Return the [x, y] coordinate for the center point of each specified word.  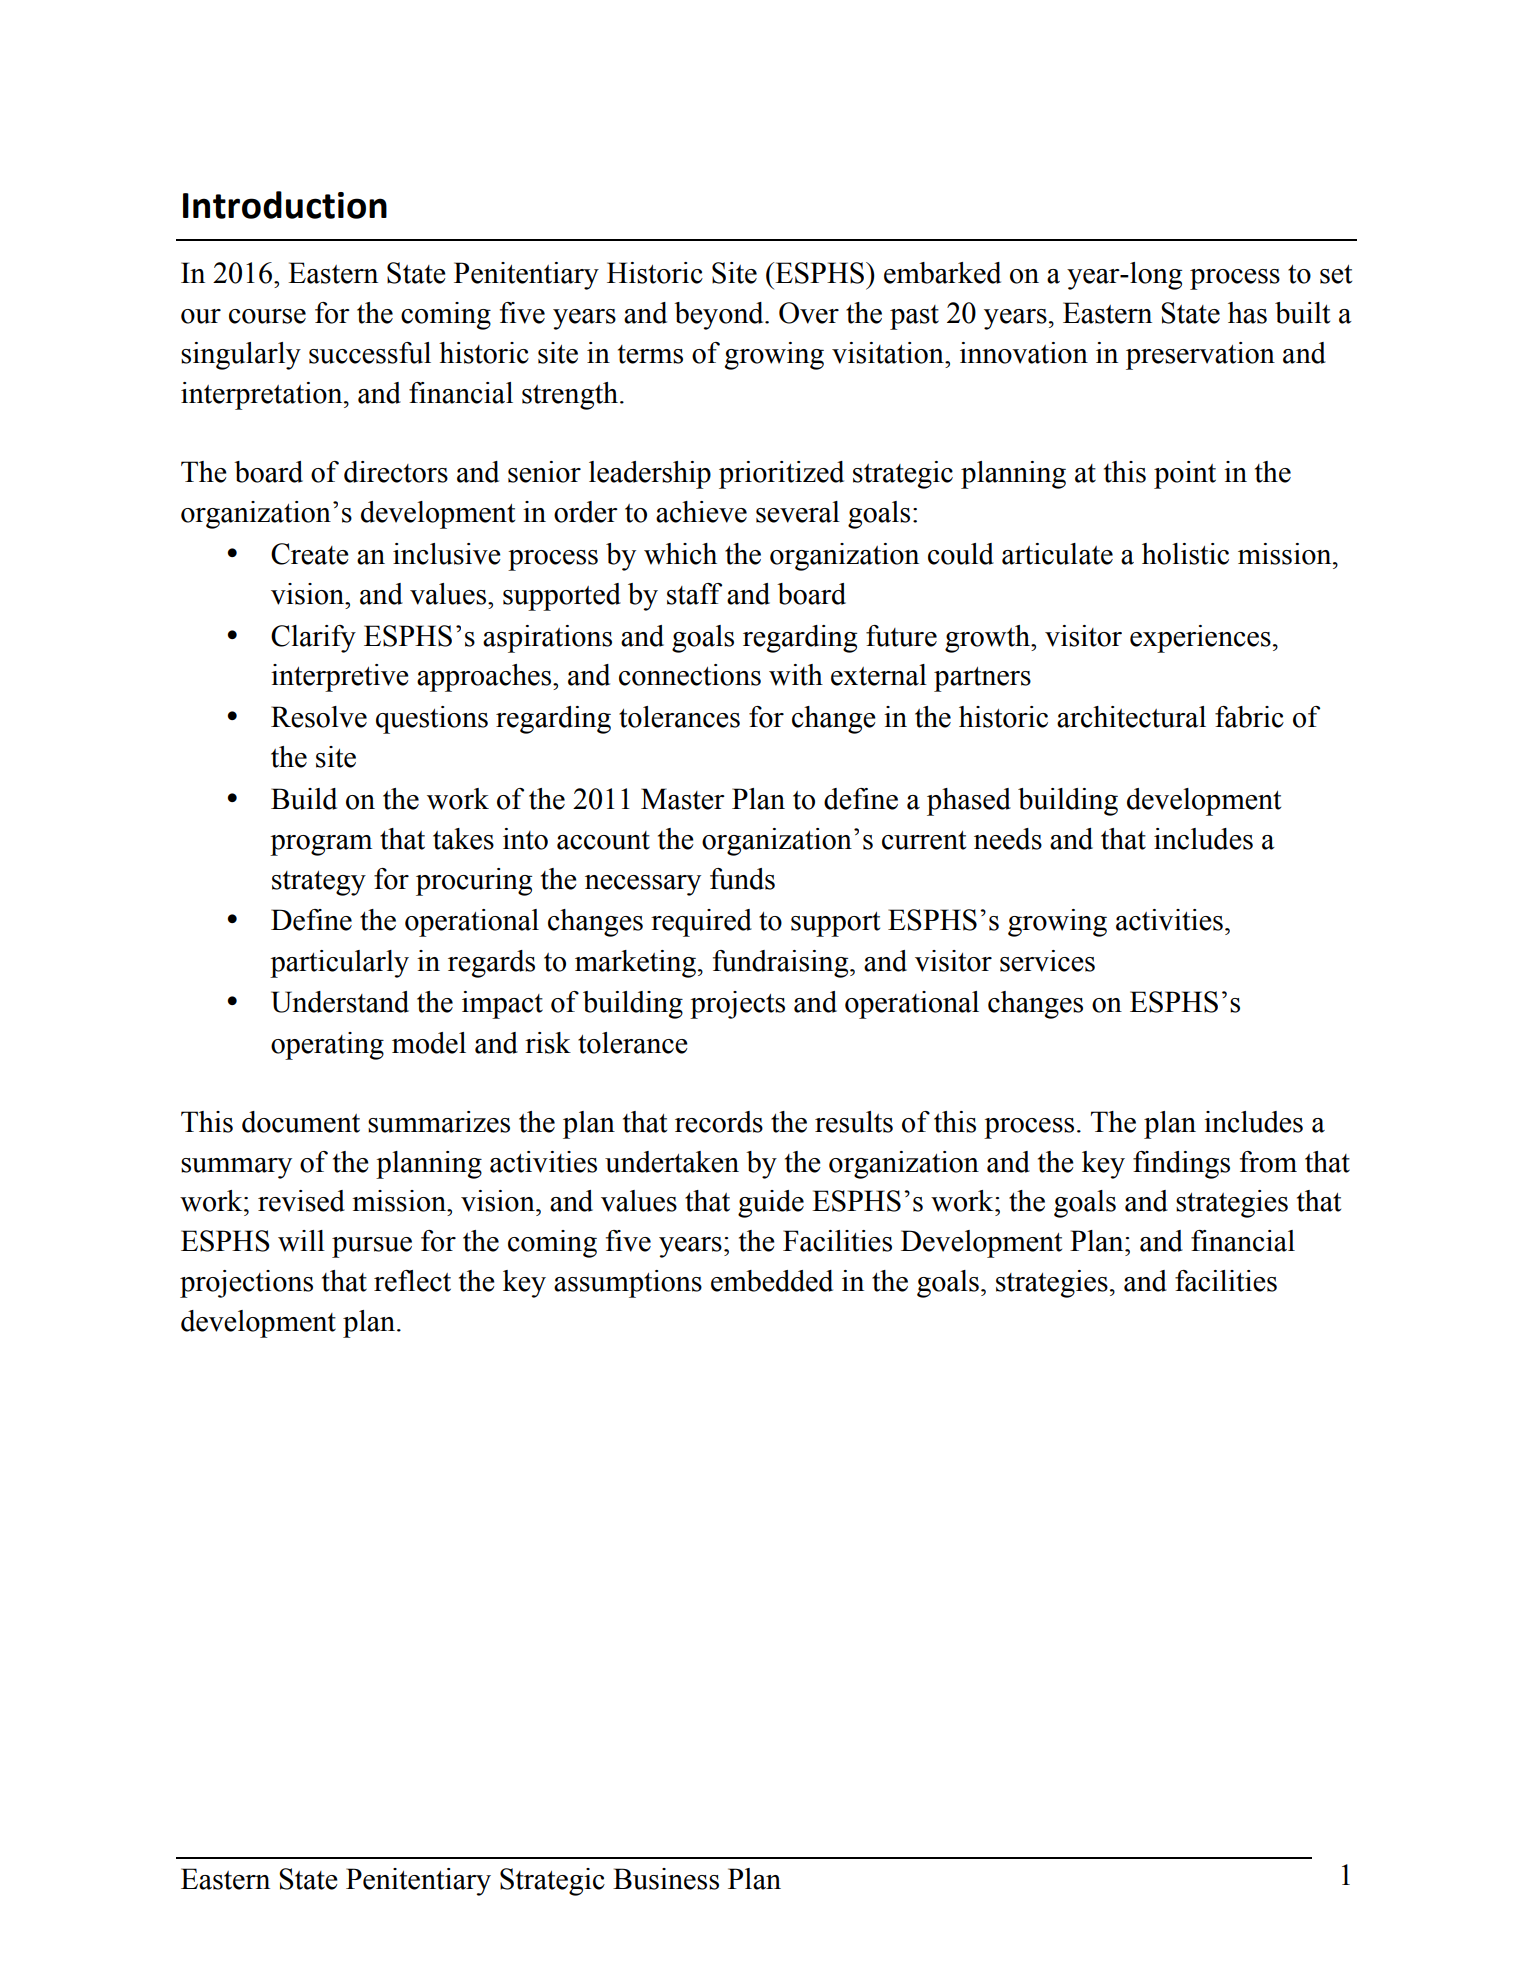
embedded [772, 1281]
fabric [1249, 717]
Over [809, 313]
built [1302, 313]
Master [683, 799]
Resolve [319, 717]
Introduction [285, 205]
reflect [412, 1281]
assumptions [628, 1284]
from [1268, 1162]
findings [1181, 1165]
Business [666, 1879]
